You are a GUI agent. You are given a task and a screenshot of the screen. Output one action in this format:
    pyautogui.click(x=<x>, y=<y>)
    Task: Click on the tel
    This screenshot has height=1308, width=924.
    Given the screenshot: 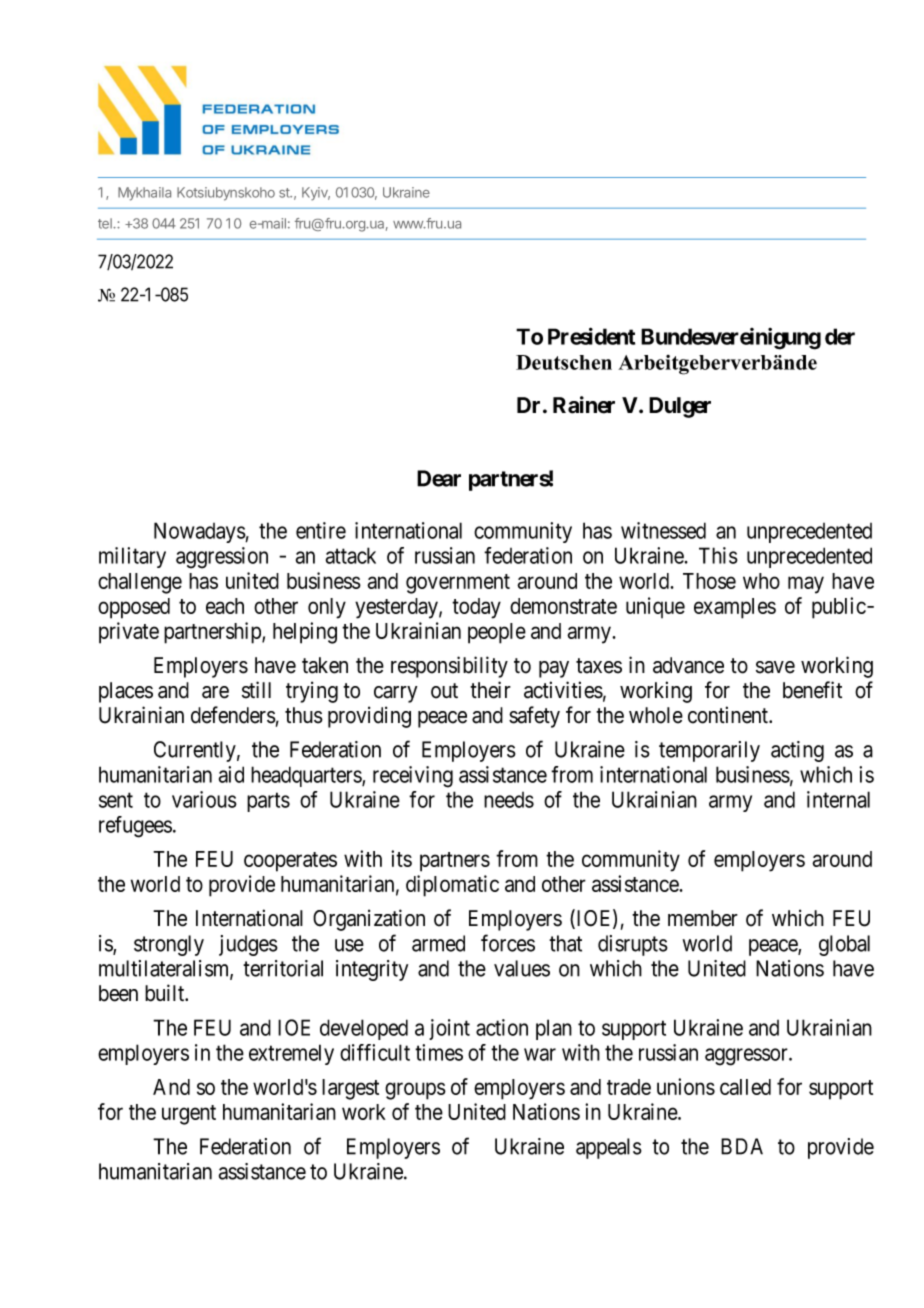 What is the action you would take?
    pyautogui.click(x=106, y=223)
